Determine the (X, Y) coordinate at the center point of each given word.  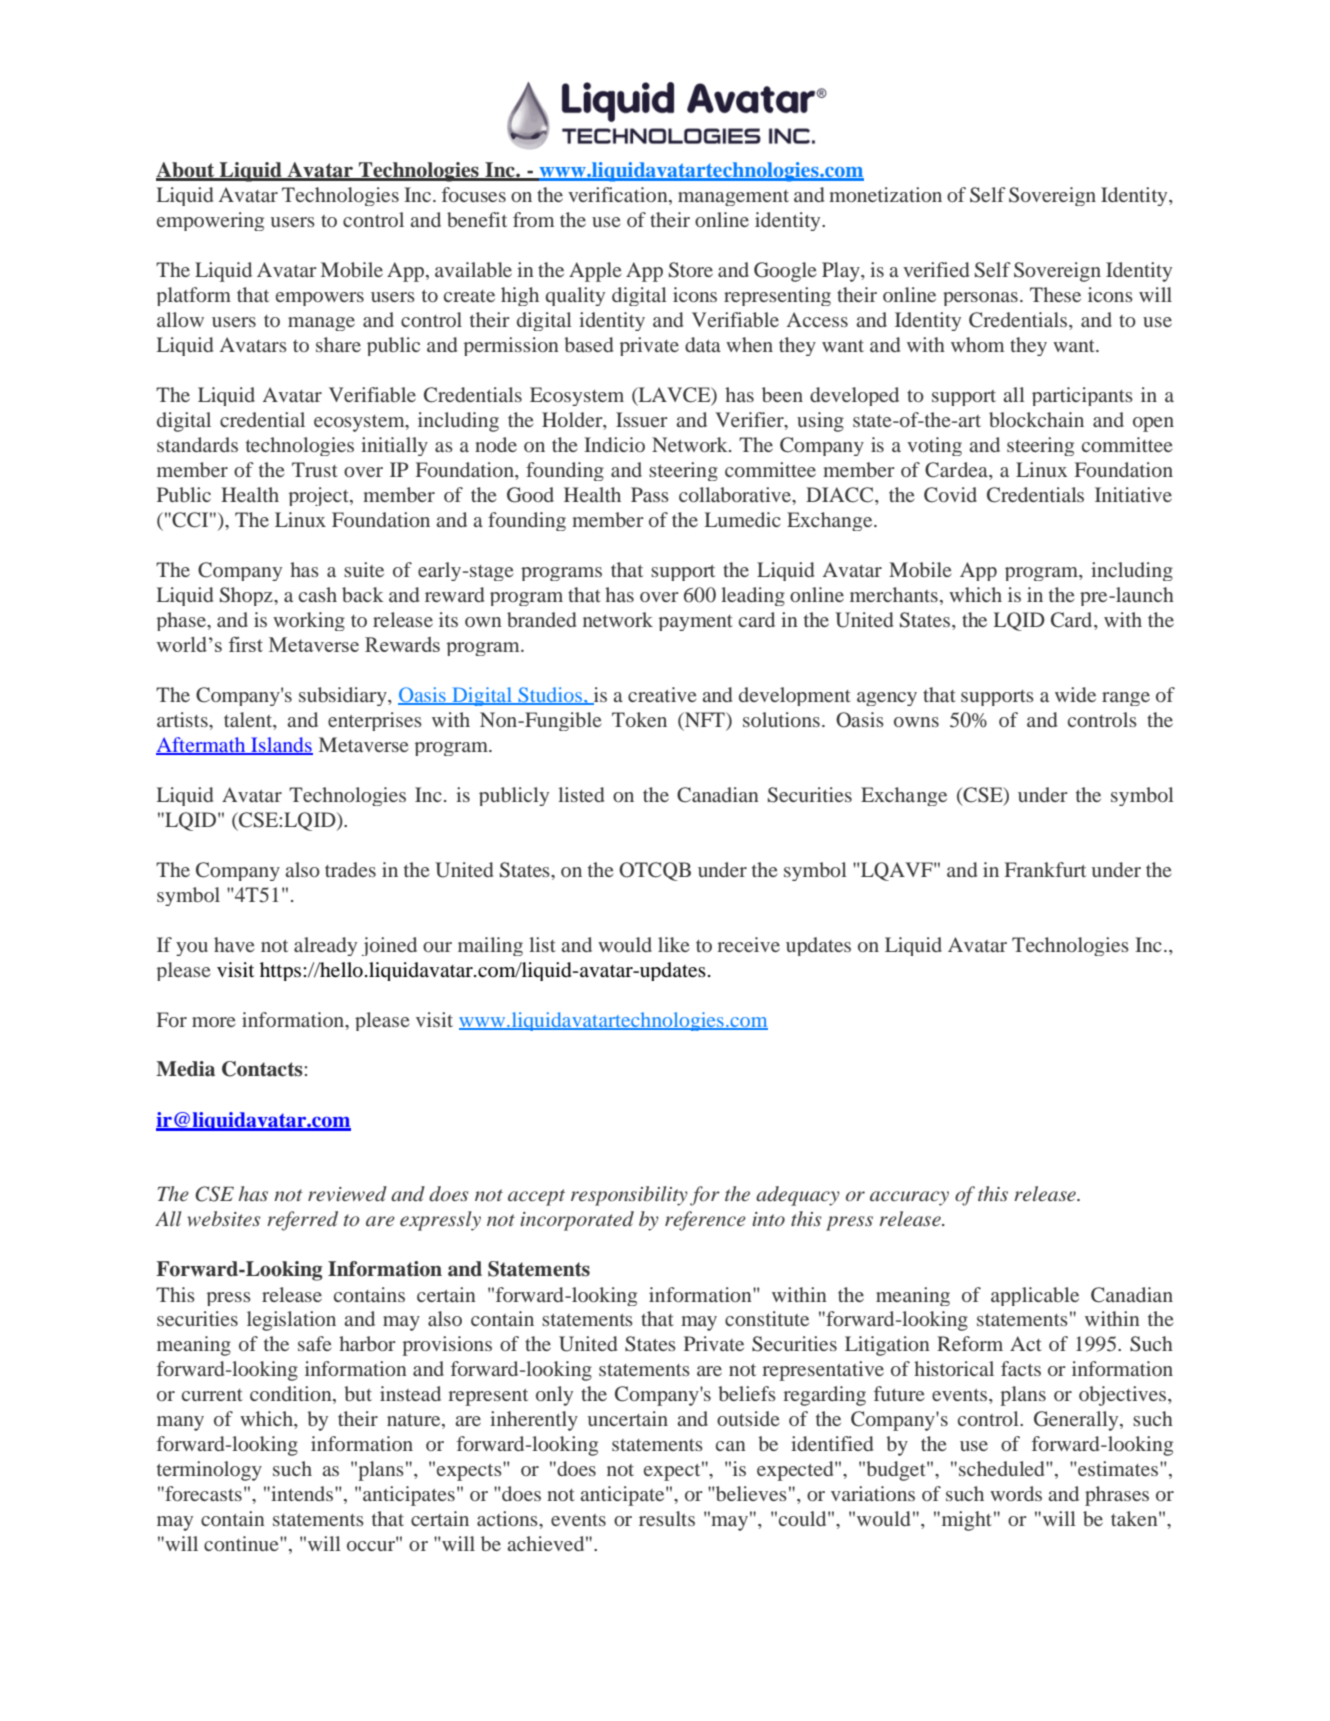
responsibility (629, 1196)
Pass (650, 494)
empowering (210, 221)
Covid (950, 495)
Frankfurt (1045, 869)
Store (691, 270)
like (673, 944)
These (1055, 294)
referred (302, 1221)
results (667, 1518)
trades (350, 869)
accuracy (909, 1198)
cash (318, 594)
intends (302, 1493)
